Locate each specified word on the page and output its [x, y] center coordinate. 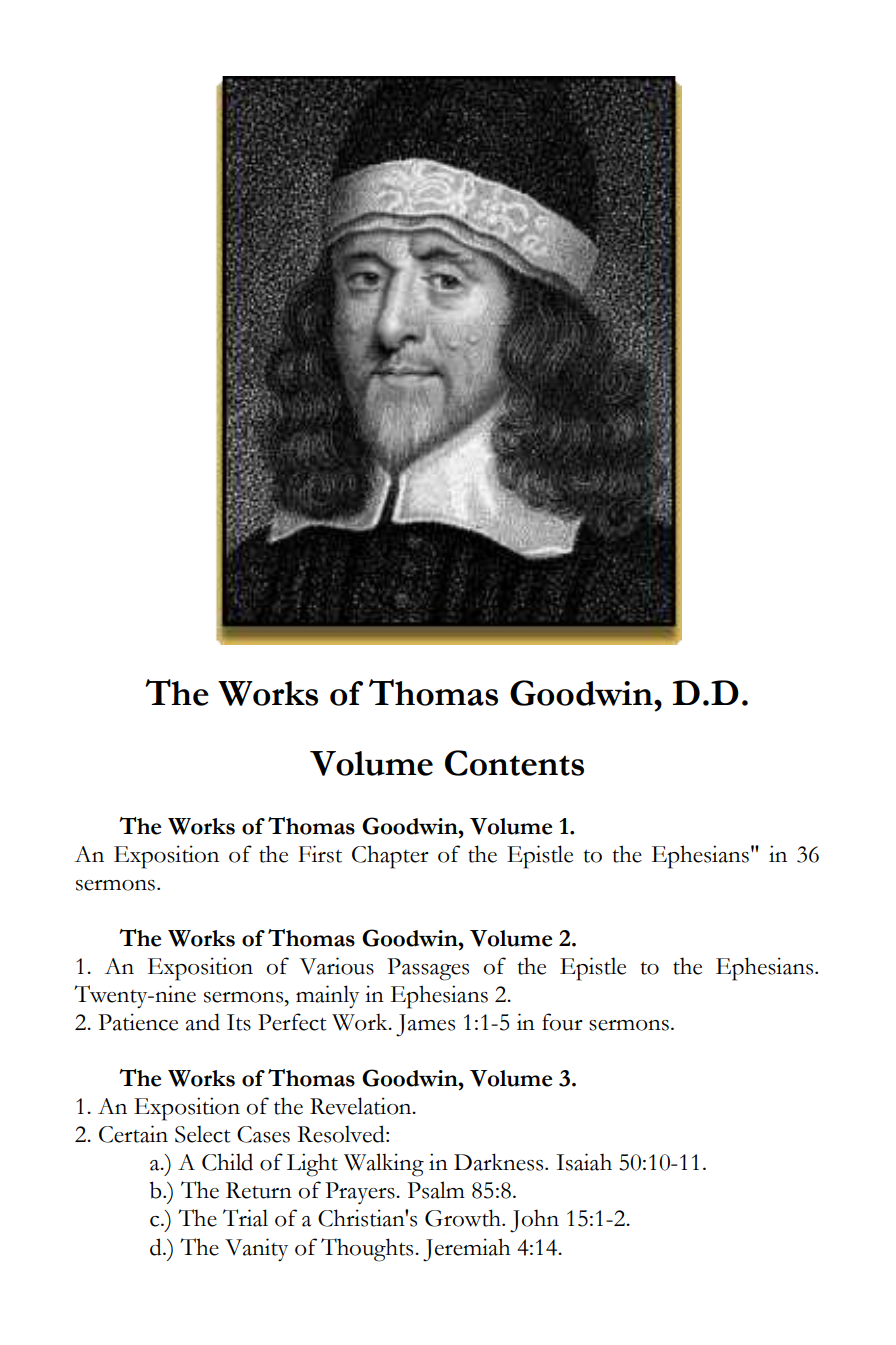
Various [337, 966]
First [320, 854]
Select [203, 1134]
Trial [245, 1218]
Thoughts [368, 1250]
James [425, 1025]
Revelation [362, 1106]
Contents [514, 763]
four [562, 1022]
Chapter [390, 857]
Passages [428, 969]
